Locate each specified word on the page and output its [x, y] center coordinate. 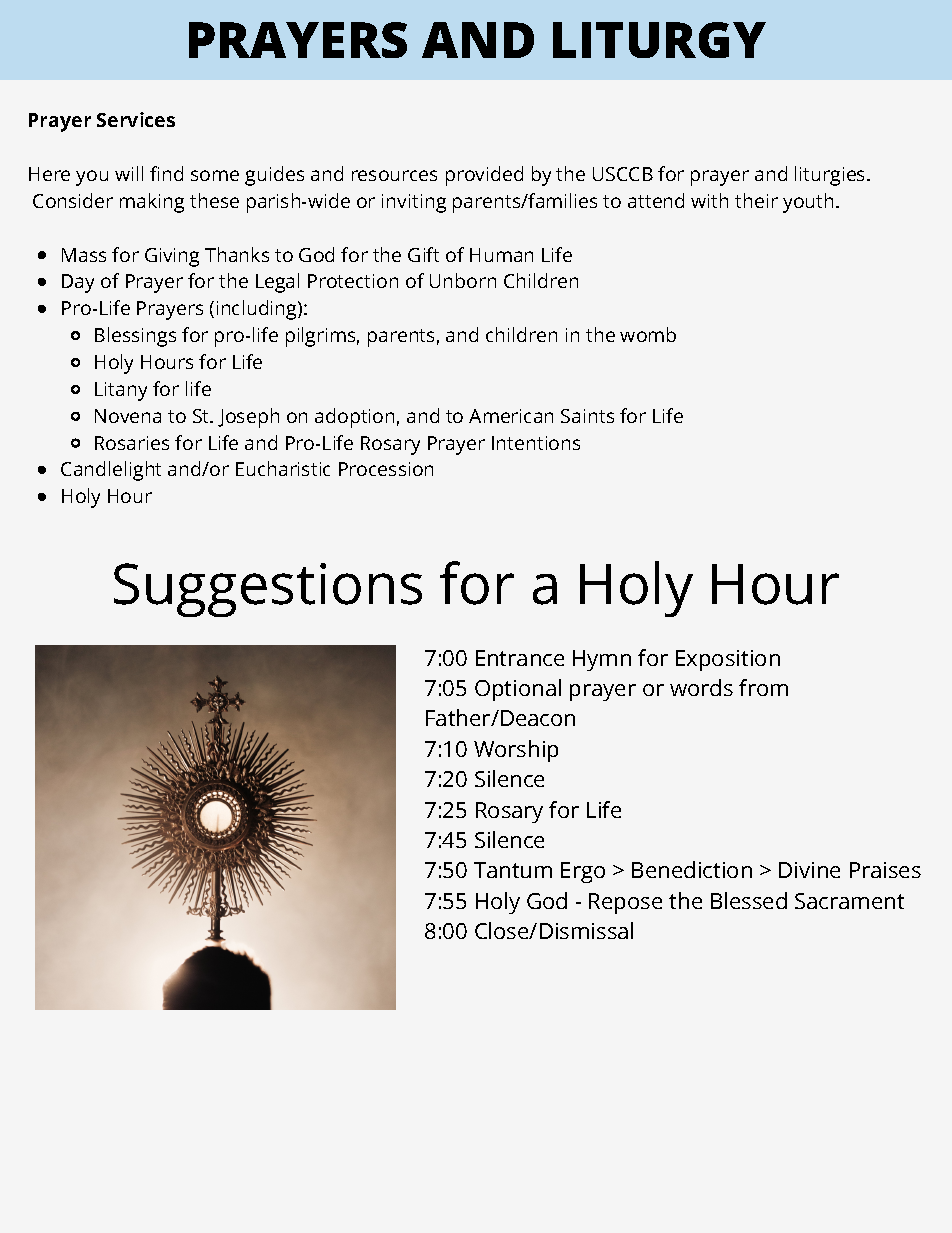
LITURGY [659, 40]
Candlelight [111, 471]
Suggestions [268, 590]
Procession [386, 469]
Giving [172, 257]
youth [808, 203]
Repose [625, 903]
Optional [518, 690]
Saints [587, 416]
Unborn [463, 280]
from [763, 687]
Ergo [583, 872]
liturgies [831, 176]
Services [136, 119]
